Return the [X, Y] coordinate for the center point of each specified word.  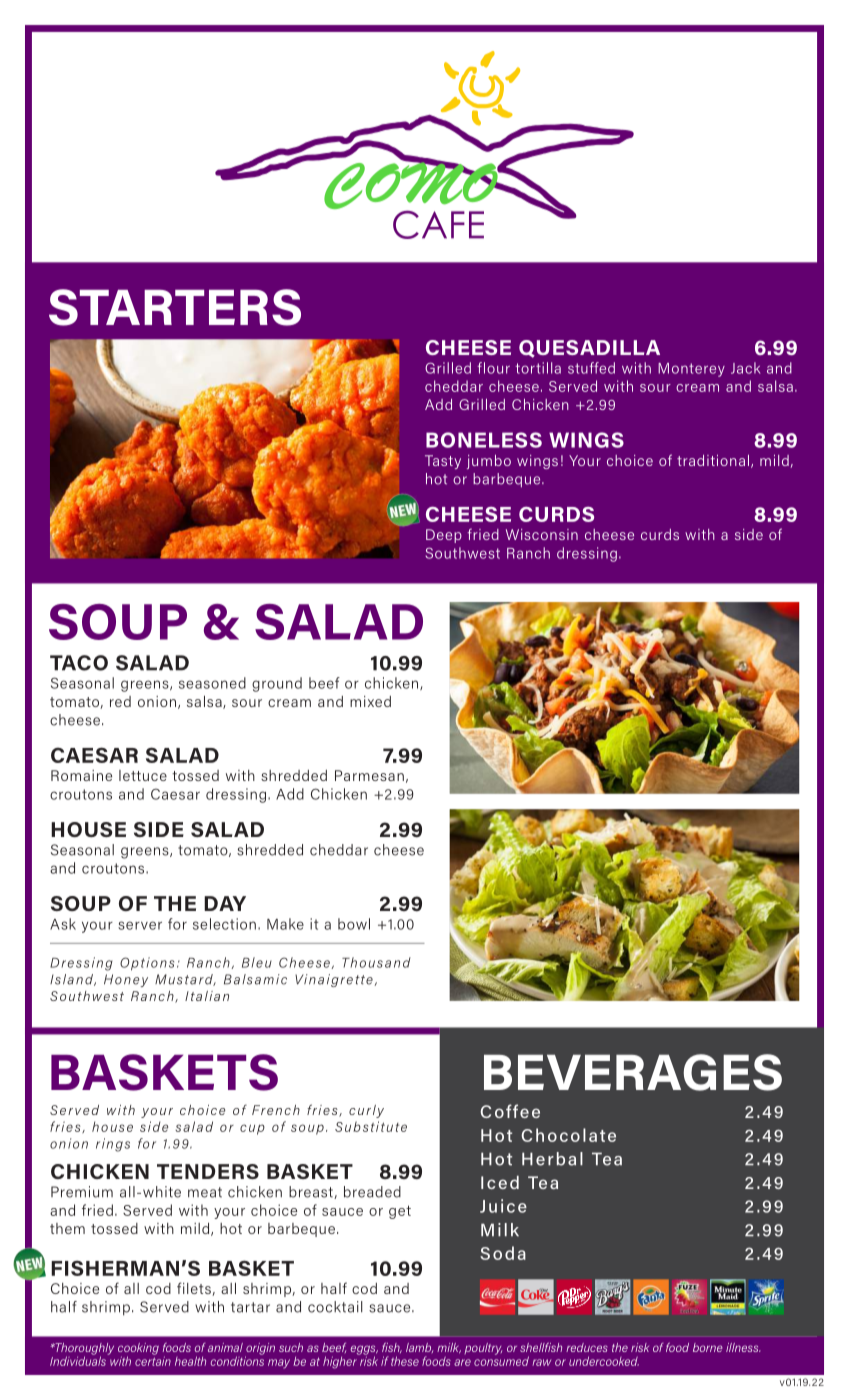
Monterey [691, 370]
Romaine [81, 775]
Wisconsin [542, 534]
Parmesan [369, 775]
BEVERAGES [633, 1072]
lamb [419, 1348]
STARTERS [175, 307]
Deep [444, 536]
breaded [372, 1192]
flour [493, 368]
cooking [138, 1350]
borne [708, 1347]
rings [113, 1145]
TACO [79, 663]
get [400, 1212]
